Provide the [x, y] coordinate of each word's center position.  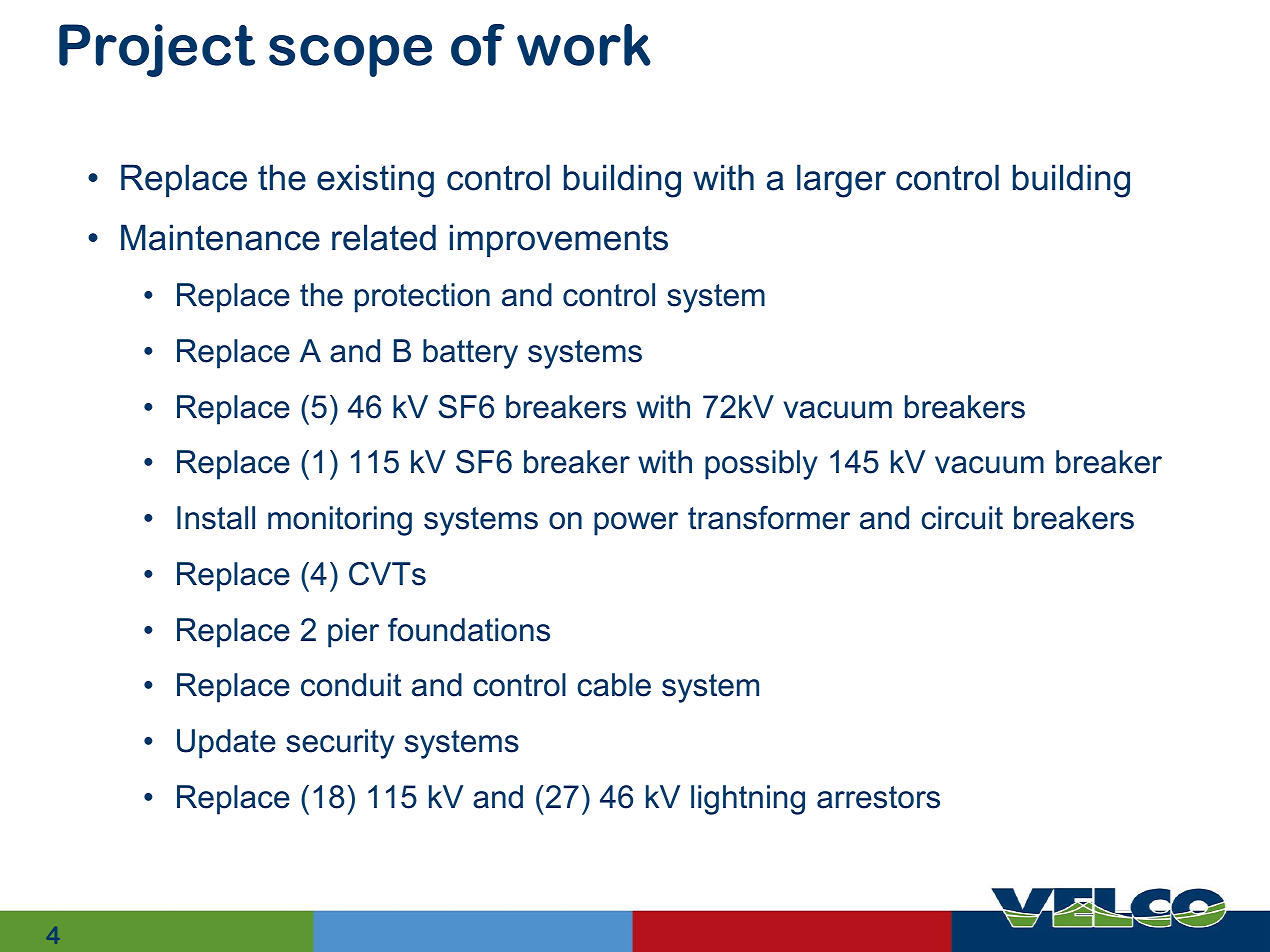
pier [353, 633]
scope [350, 56]
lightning [748, 800]
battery [470, 354]
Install [216, 518]
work [584, 45]
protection [422, 298]
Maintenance [220, 237]
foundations [469, 630]
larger [841, 181]
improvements [559, 240]
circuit [962, 518]
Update [226, 744]
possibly [761, 465]
